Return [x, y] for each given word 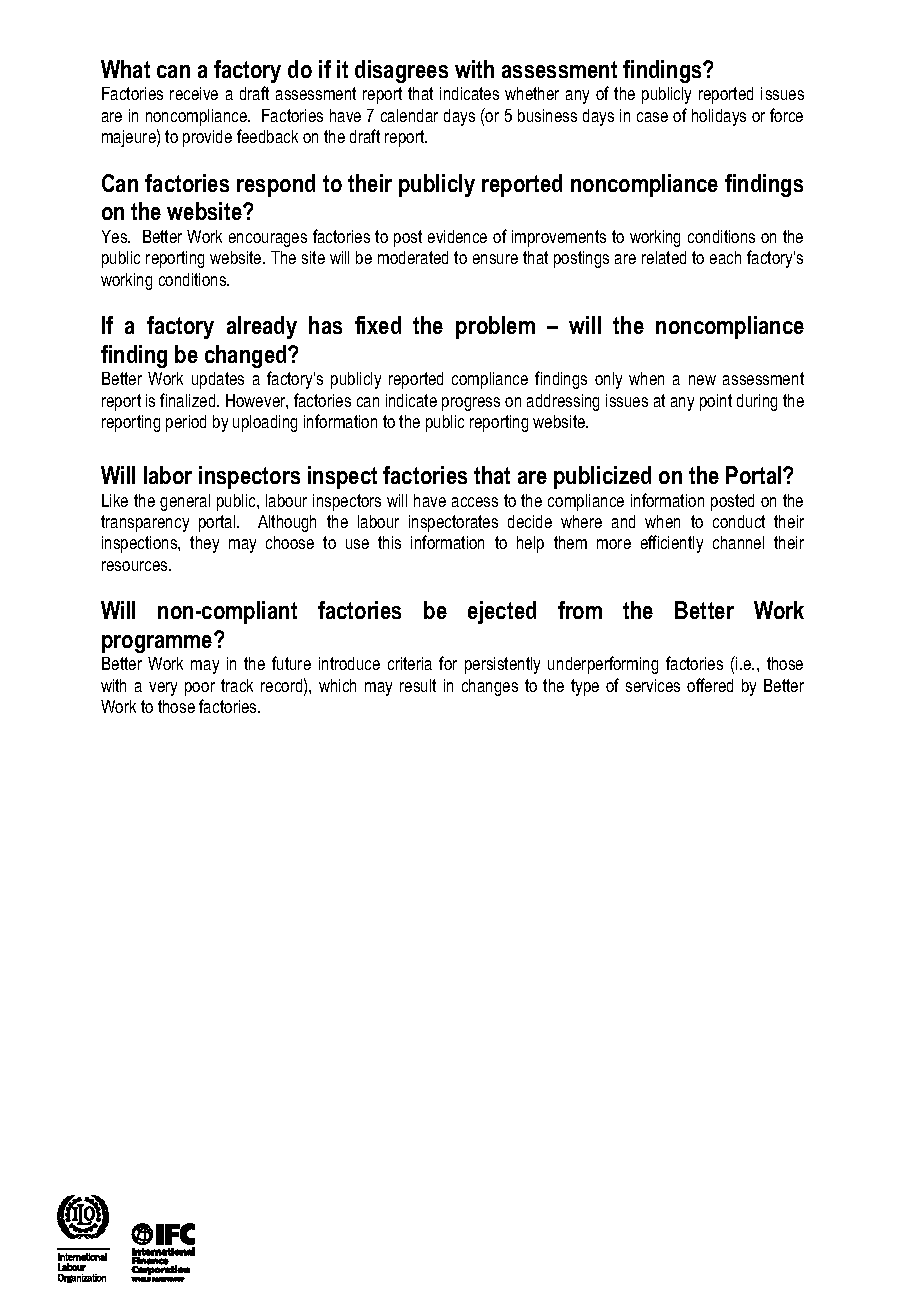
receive [194, 93]
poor [200, 689]
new [702, 380]
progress [471, 404]
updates [218, 380]
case [652, 117]
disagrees [401, 71]
